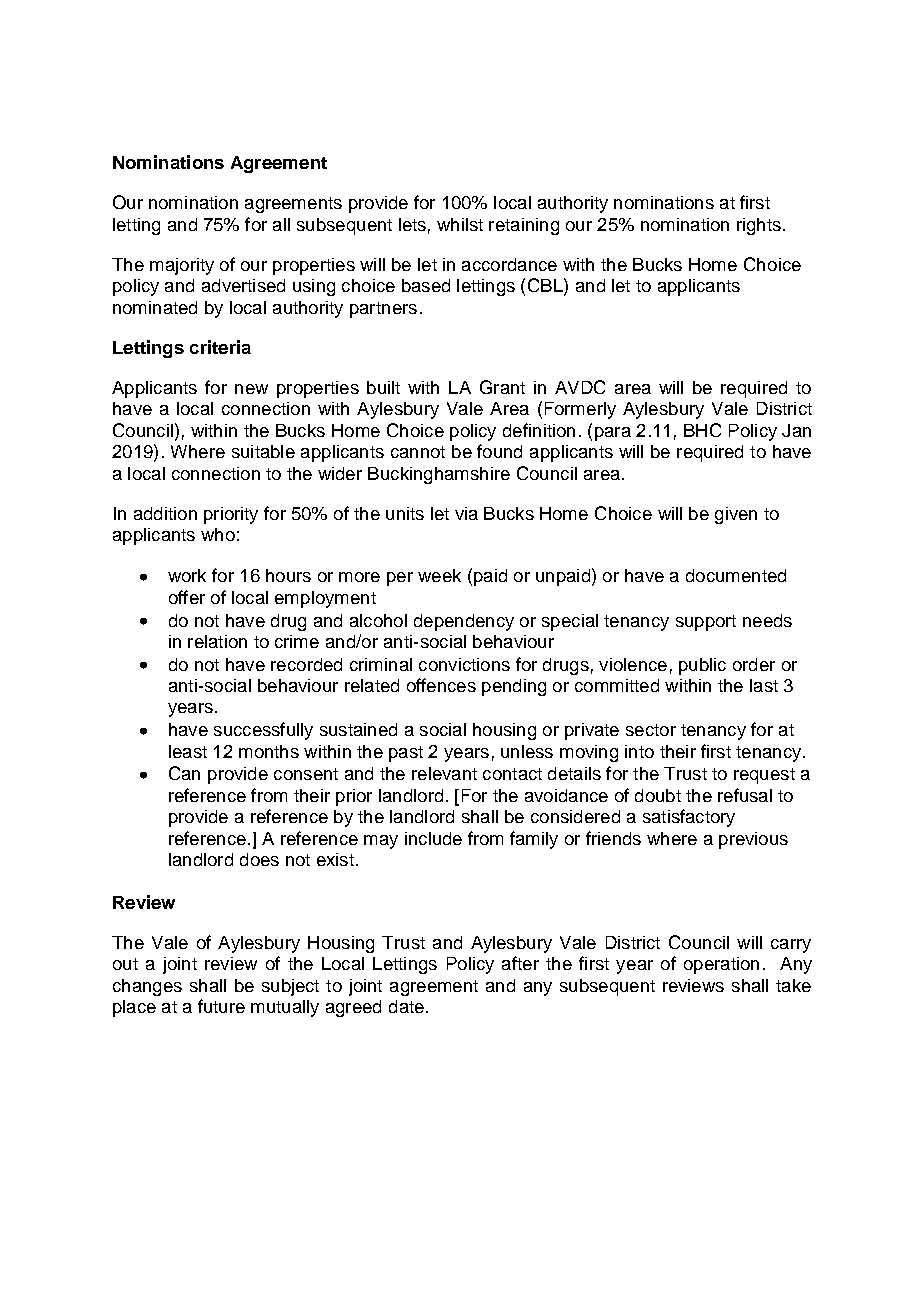 This screenshot has height=1308, width=924. What do you see at coordinates (444, 773) in the screenshot?
I see `relevant` at bounding box center [444, 773].
